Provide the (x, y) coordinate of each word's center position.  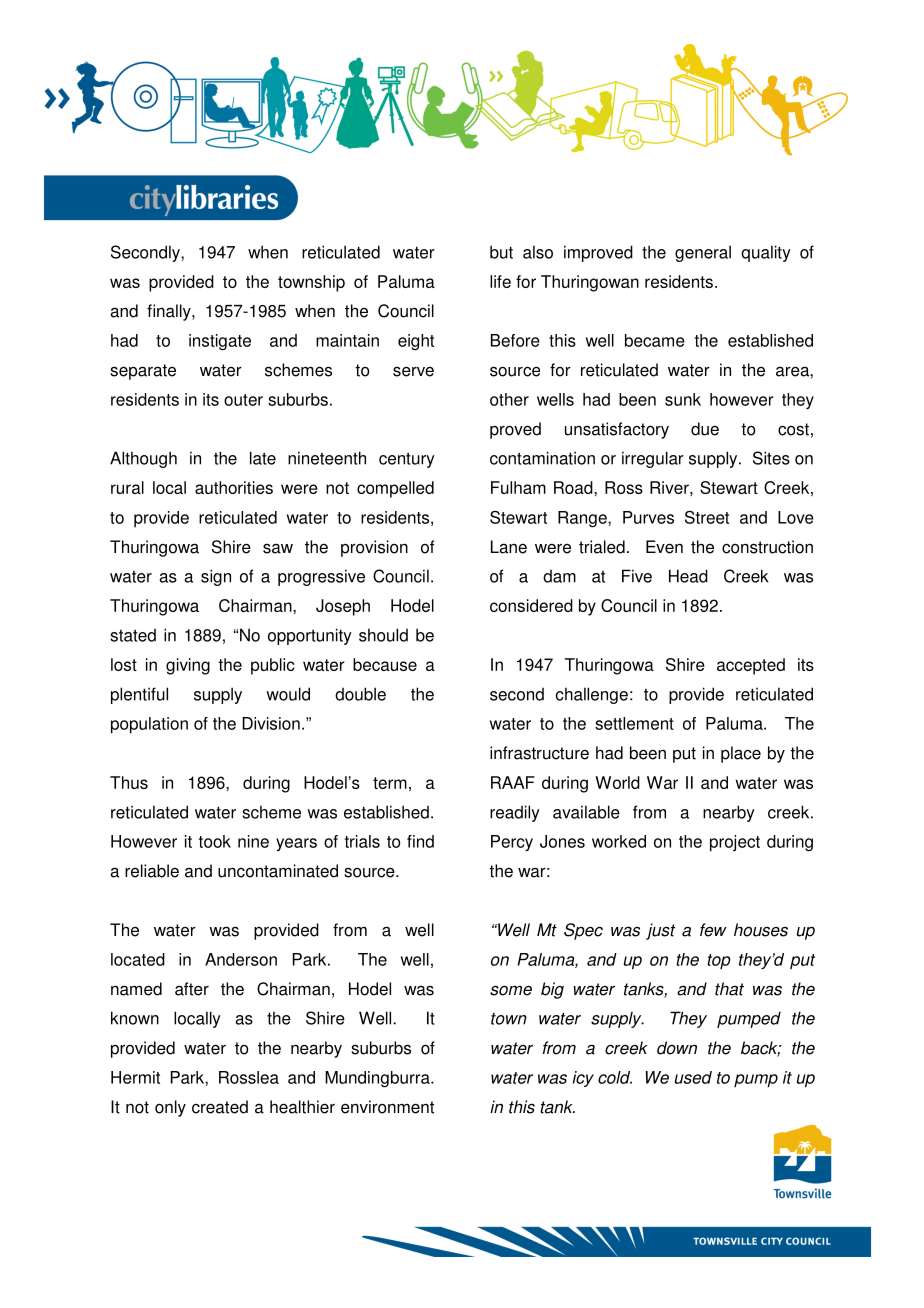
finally (170, 312)
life (500, 281)
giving (188, 666)
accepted (751, 666)
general (703, 253)
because (385, 664)
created (220, 1107)
